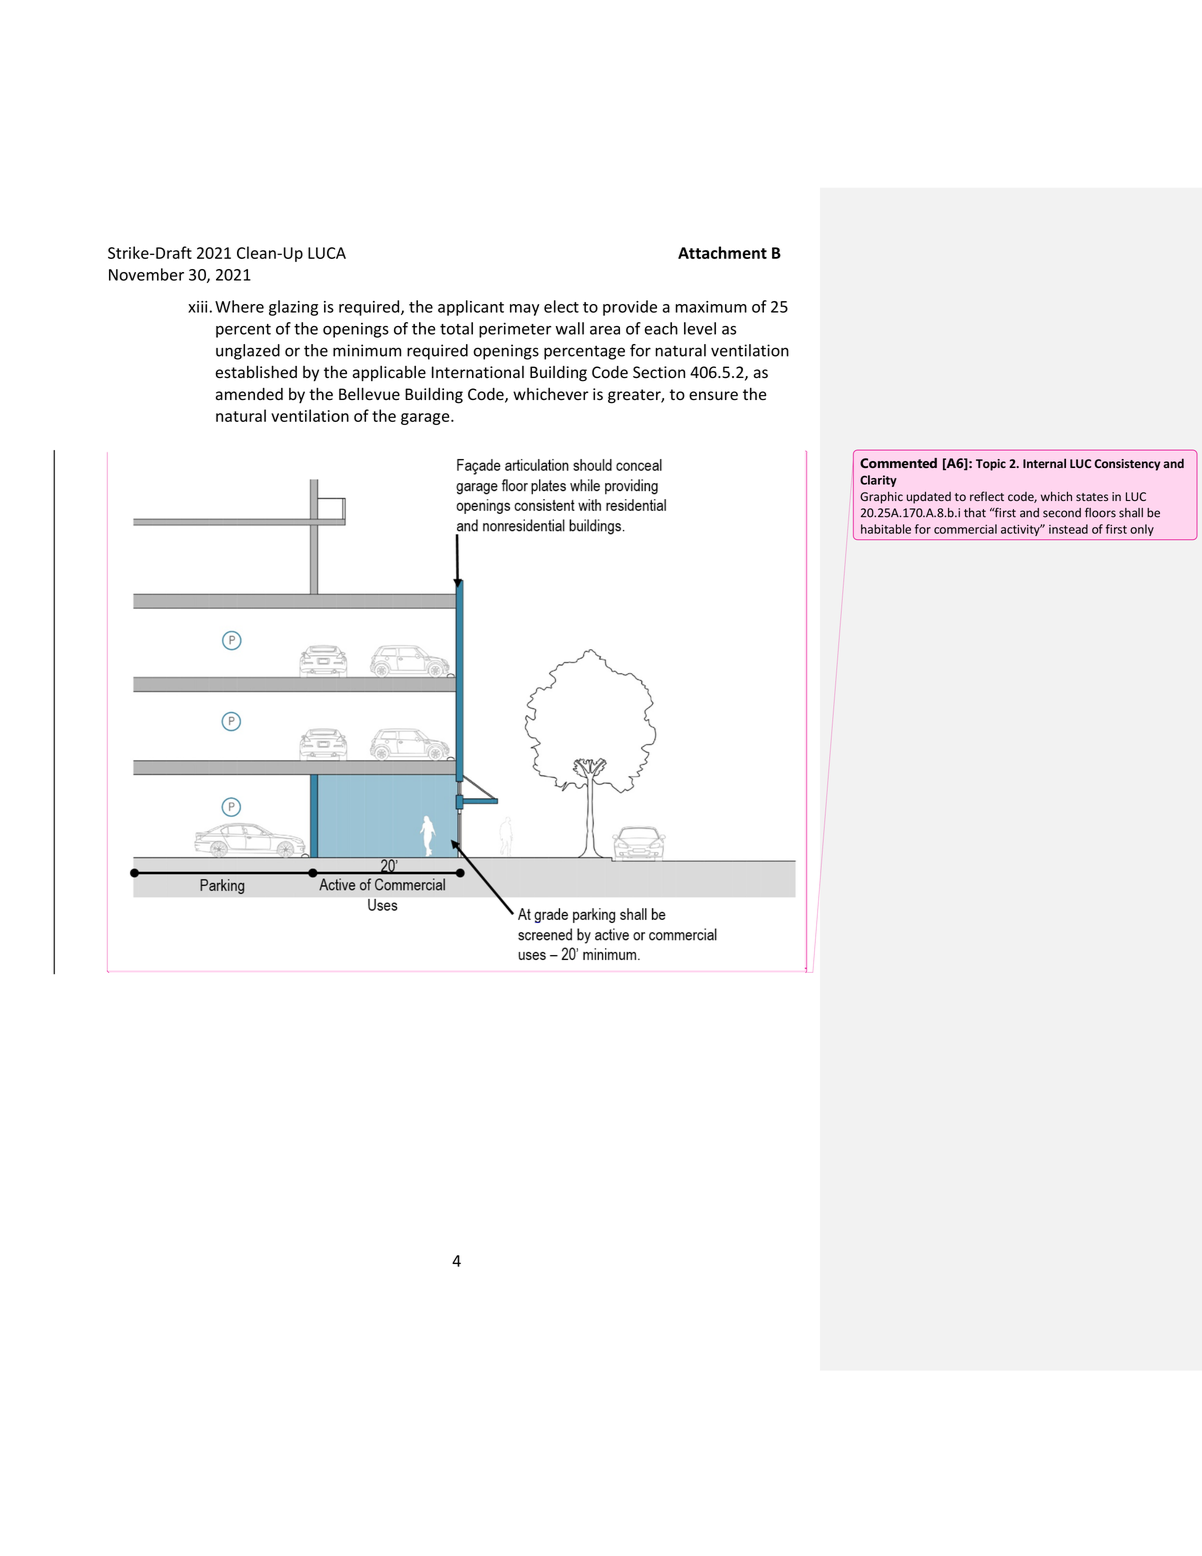 The image size is (1202, 1556). What do you see at coordinates (881, 497) in the image?
I see `Graphic` at bounding box center [881, 497].
